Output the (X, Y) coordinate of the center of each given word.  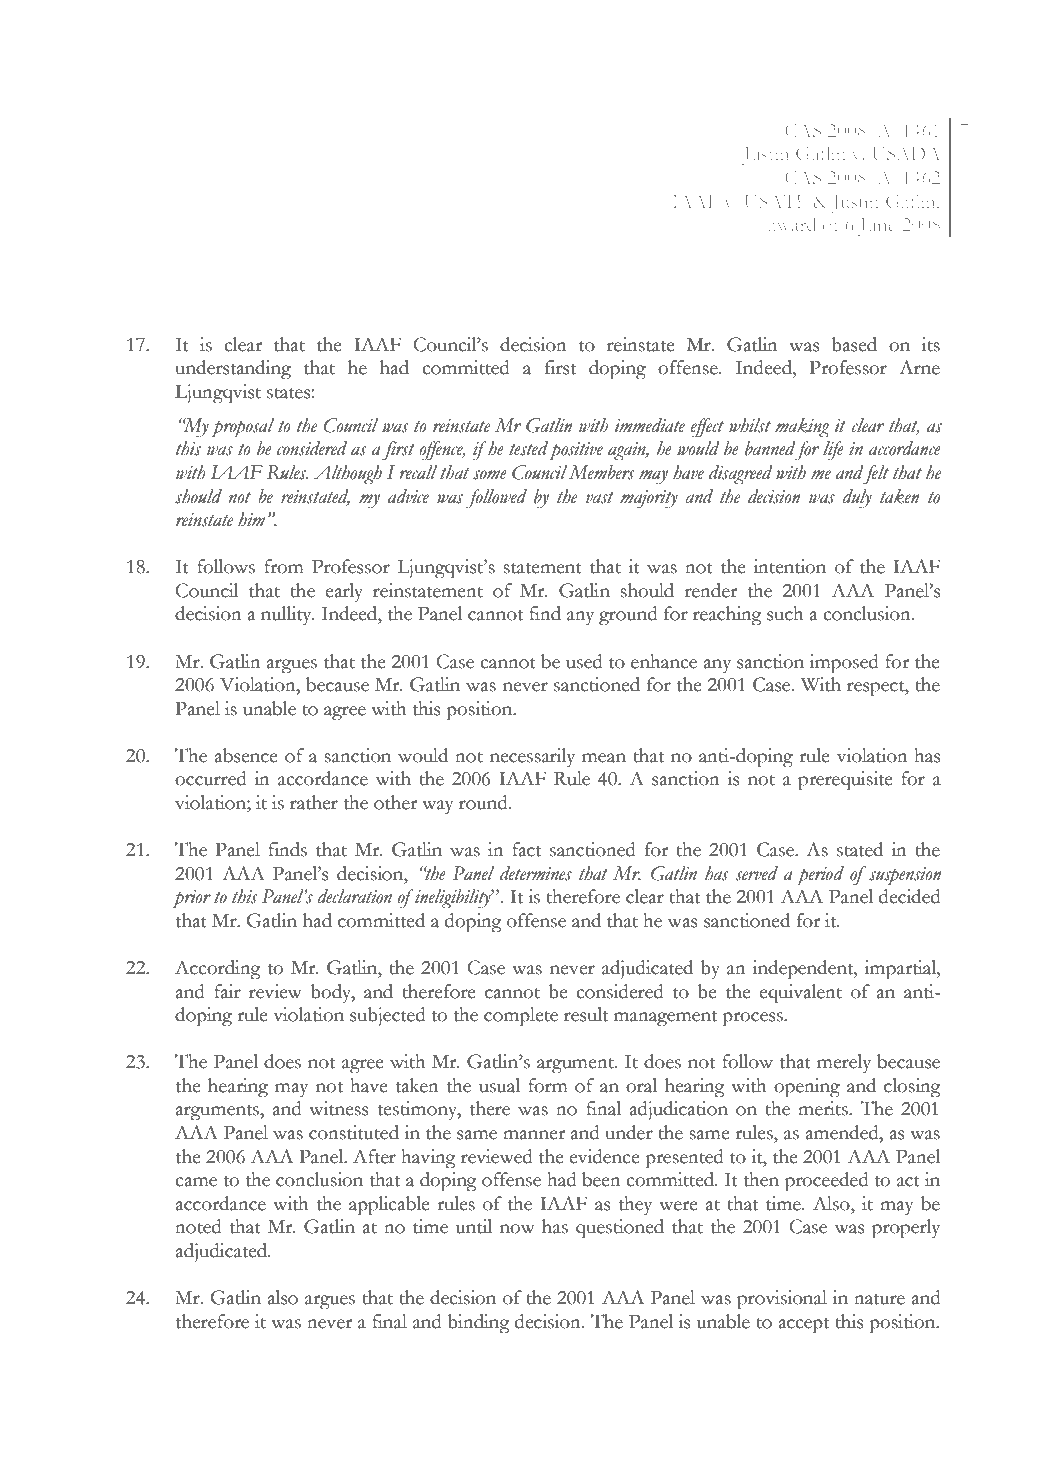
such (785, 613)
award (792, 224)
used (584, 661)
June (877, 227)
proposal (242, 428)
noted (198, 1226)
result (586, 1014)
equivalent (800, 994)
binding (478, 1324)
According (217, 970)
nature (879, 1299)
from (284, 566)
